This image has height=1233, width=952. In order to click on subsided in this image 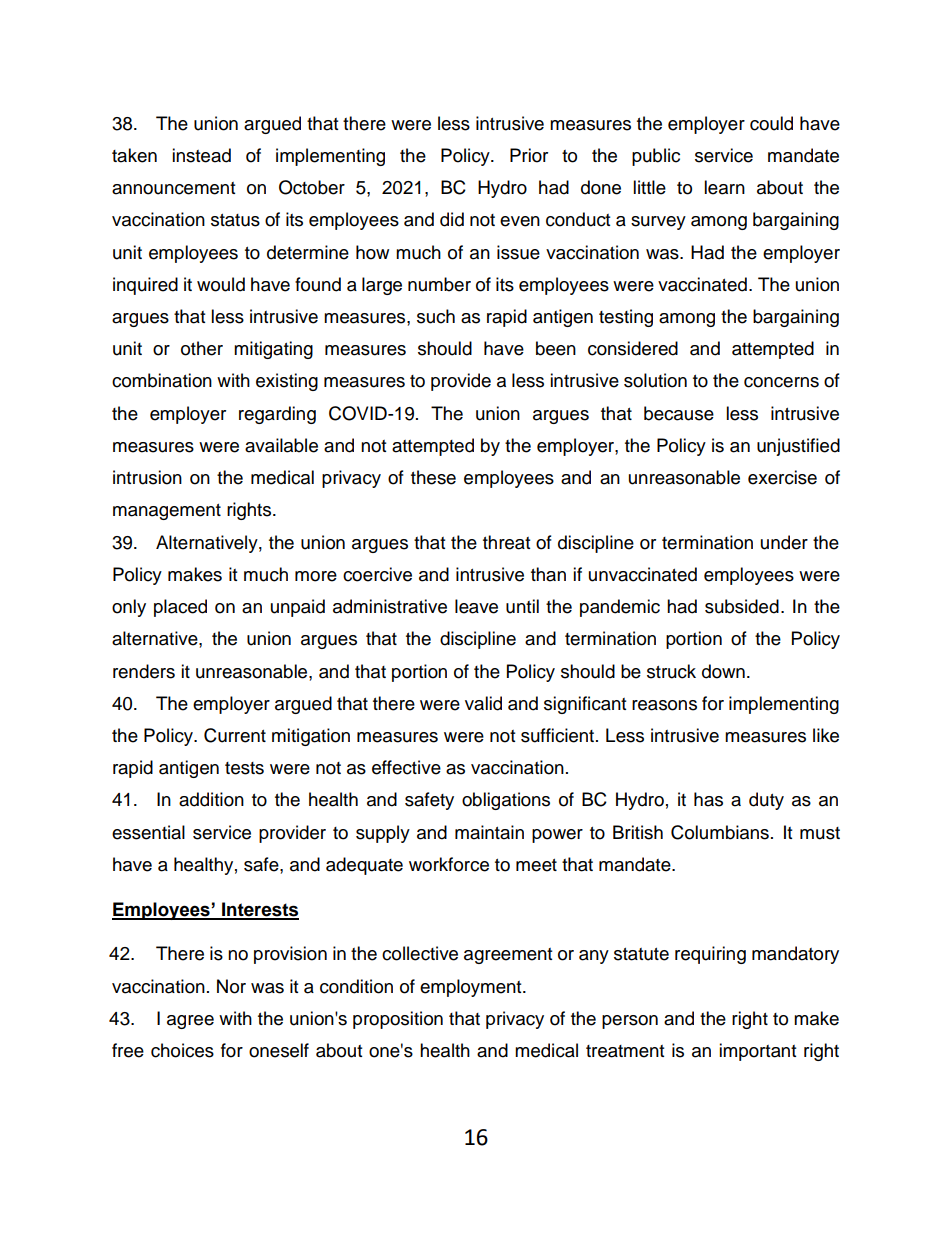, I will do `click(742, 606)`.
